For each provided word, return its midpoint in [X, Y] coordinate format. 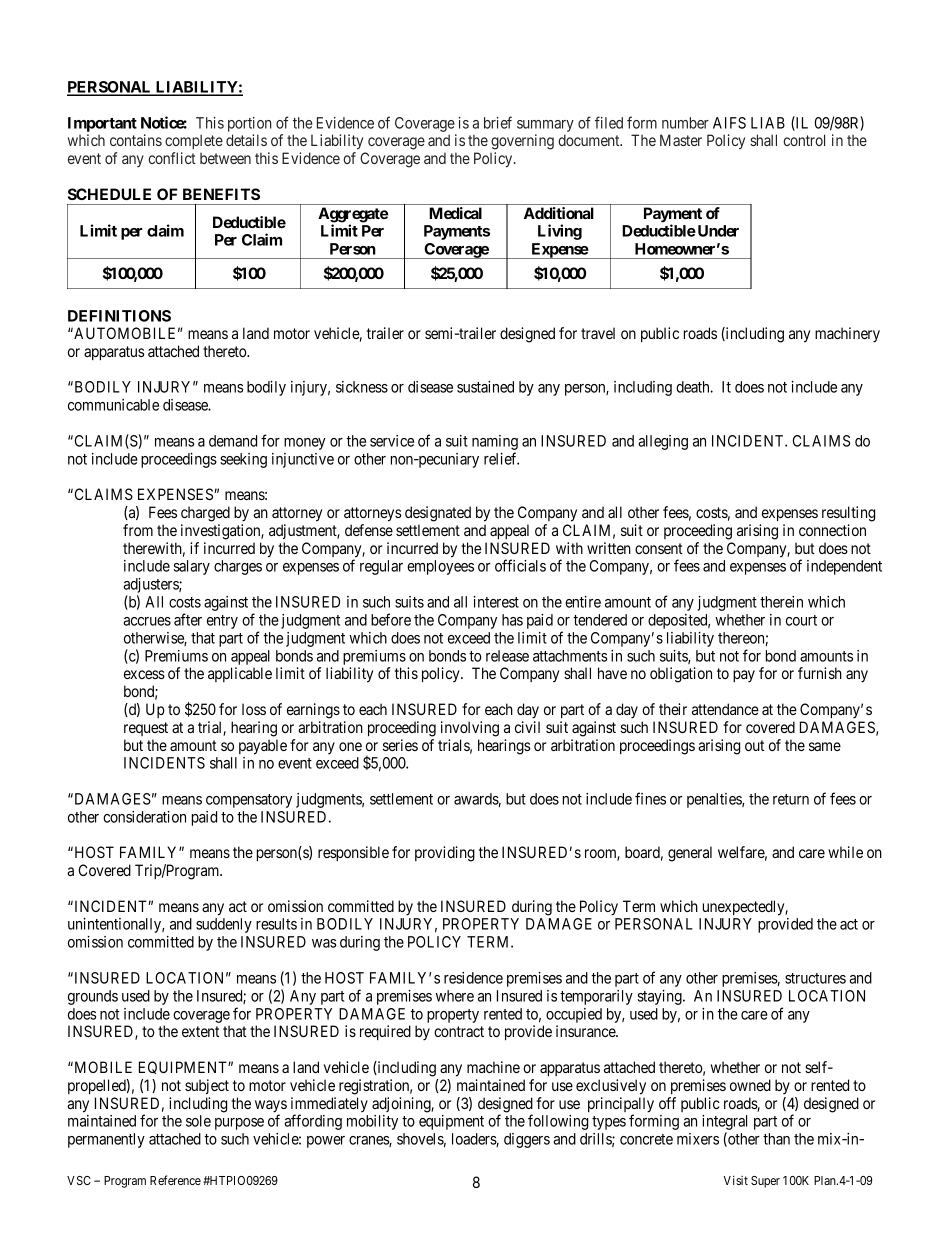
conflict [172, 158]
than [776, 1139]
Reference [175, 1180]
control [804, 140]
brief [498, 122]
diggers [527, 1140]
